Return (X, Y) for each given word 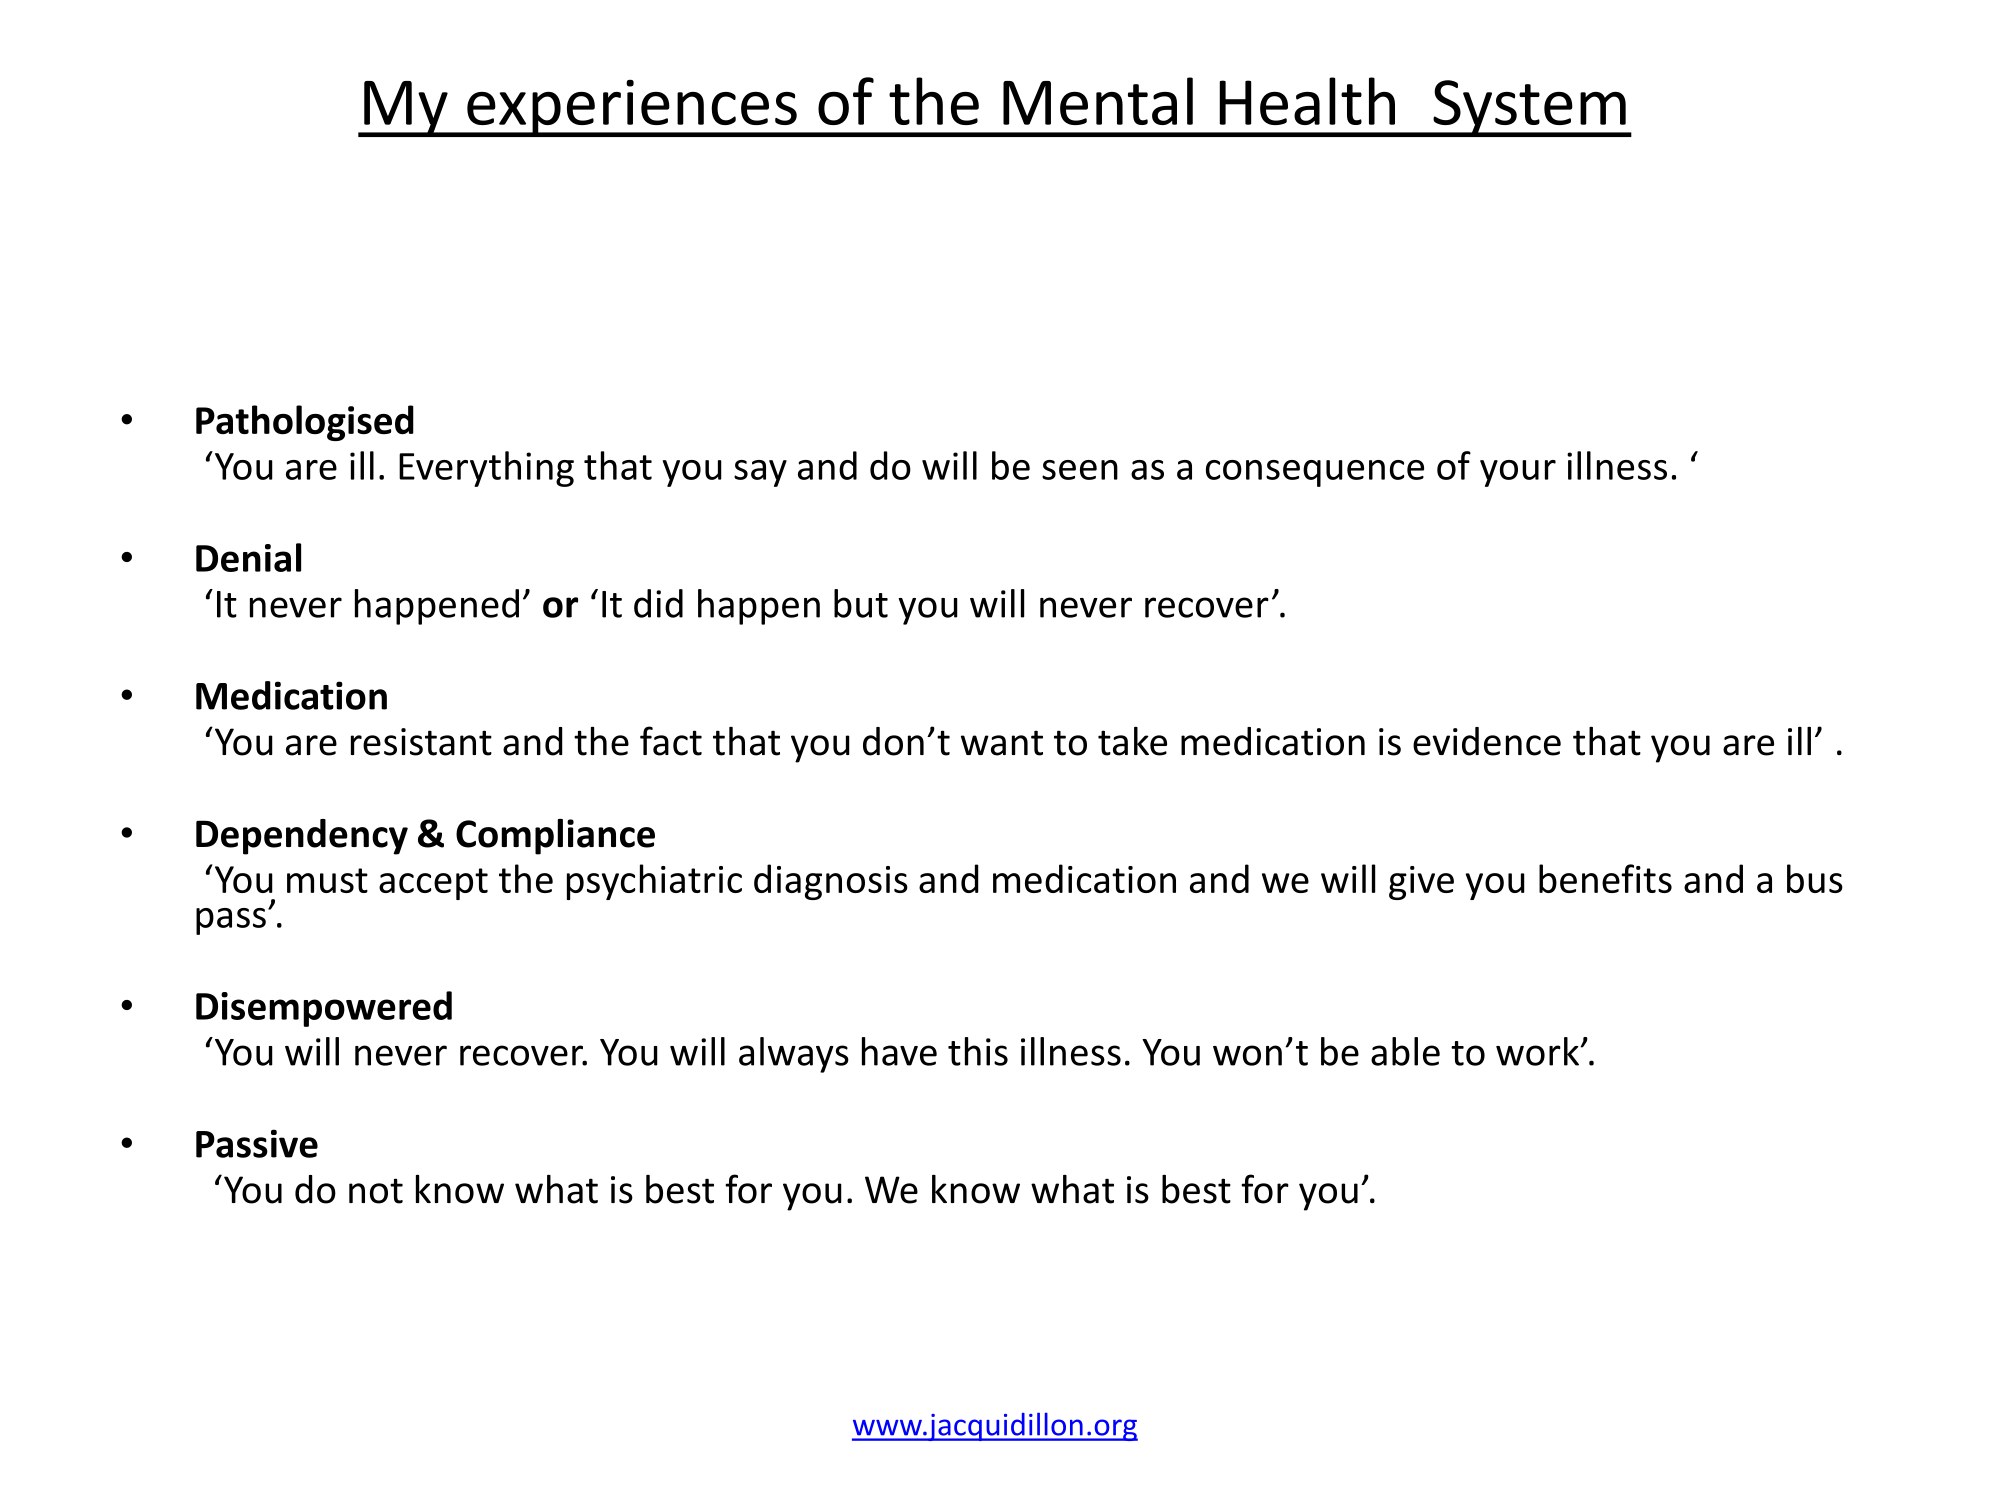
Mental (1098, 101)
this (978, 1051)
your (1518, 473)
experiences (632, 108)
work (1539, 1051)
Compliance (555, 837)
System (1529, 108)
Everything (486, 469)
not (376, 1191)
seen (1080, 470)
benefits (1605, 878)
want (1002, 743)
